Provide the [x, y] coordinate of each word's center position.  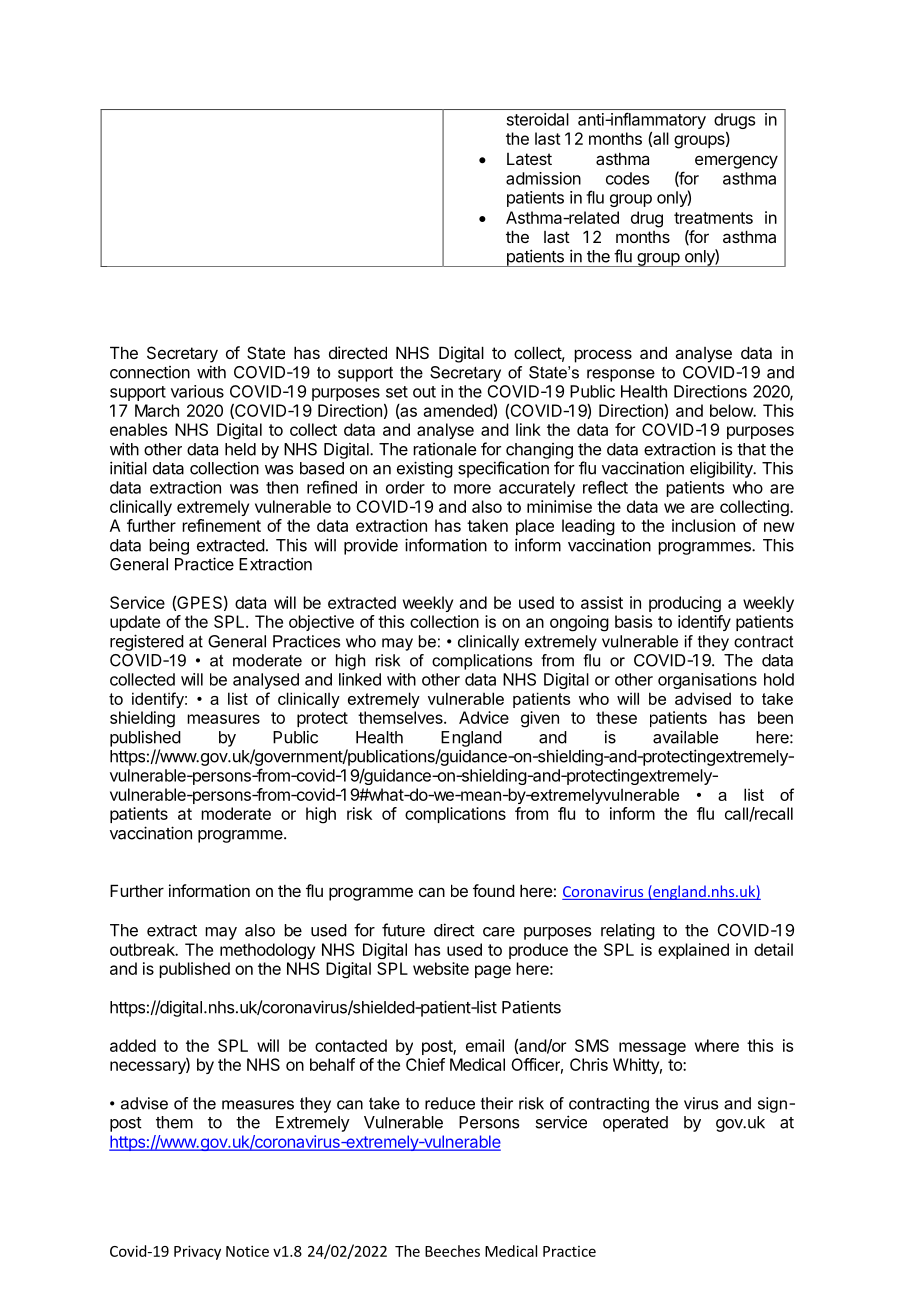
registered [147, 642]
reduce [450, 1103]
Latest [529, 159]
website [441, 968]
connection [150, 372]
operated [635, 1124]
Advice [484, 717]
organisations [707, 681]
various [197, 391]
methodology [267, 951]
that [751, 449]
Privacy [197, 1252]
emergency [736, 162]
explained [693, 951]
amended [459, 411]
